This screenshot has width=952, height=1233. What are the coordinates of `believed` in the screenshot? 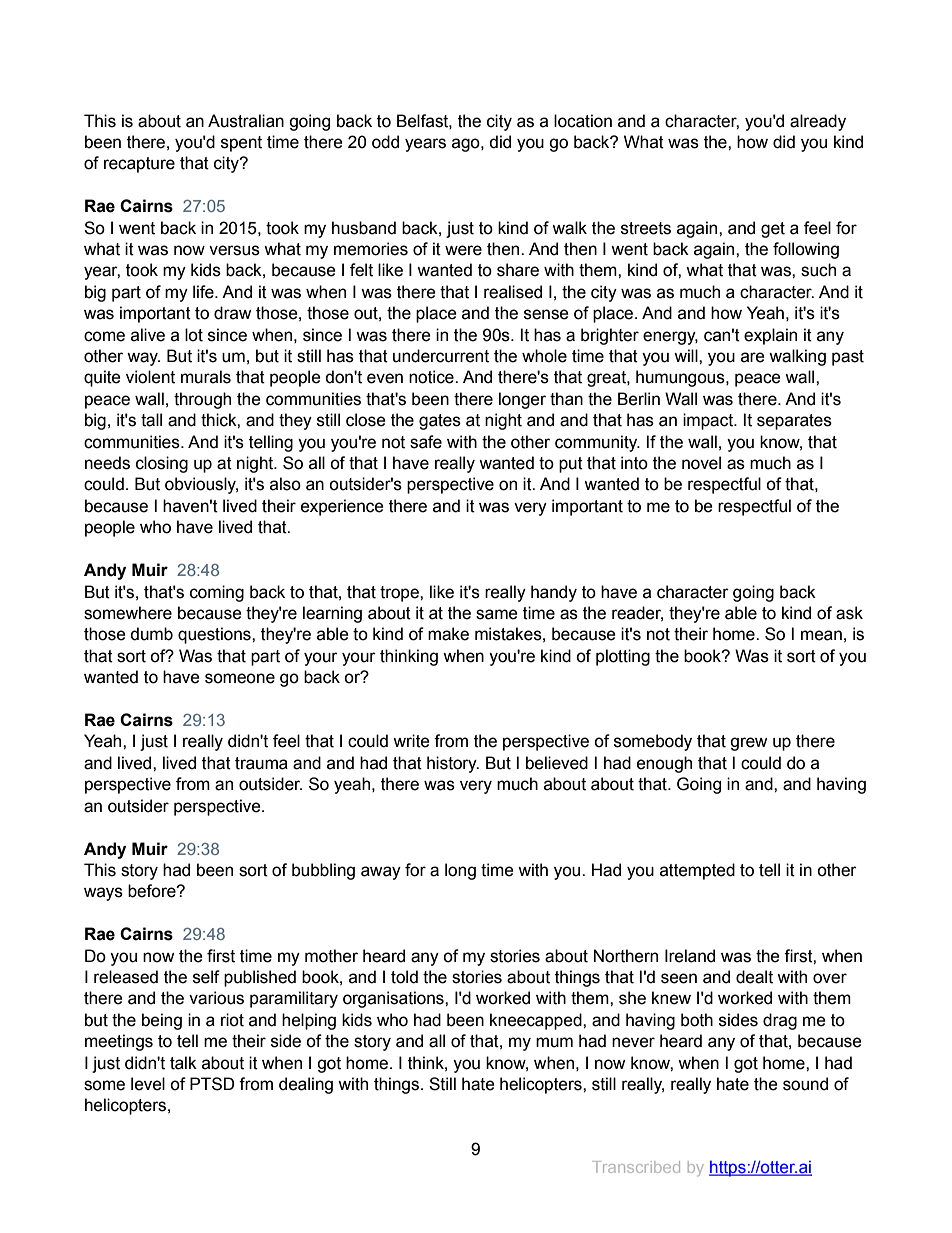 It's located at (557, 763).
